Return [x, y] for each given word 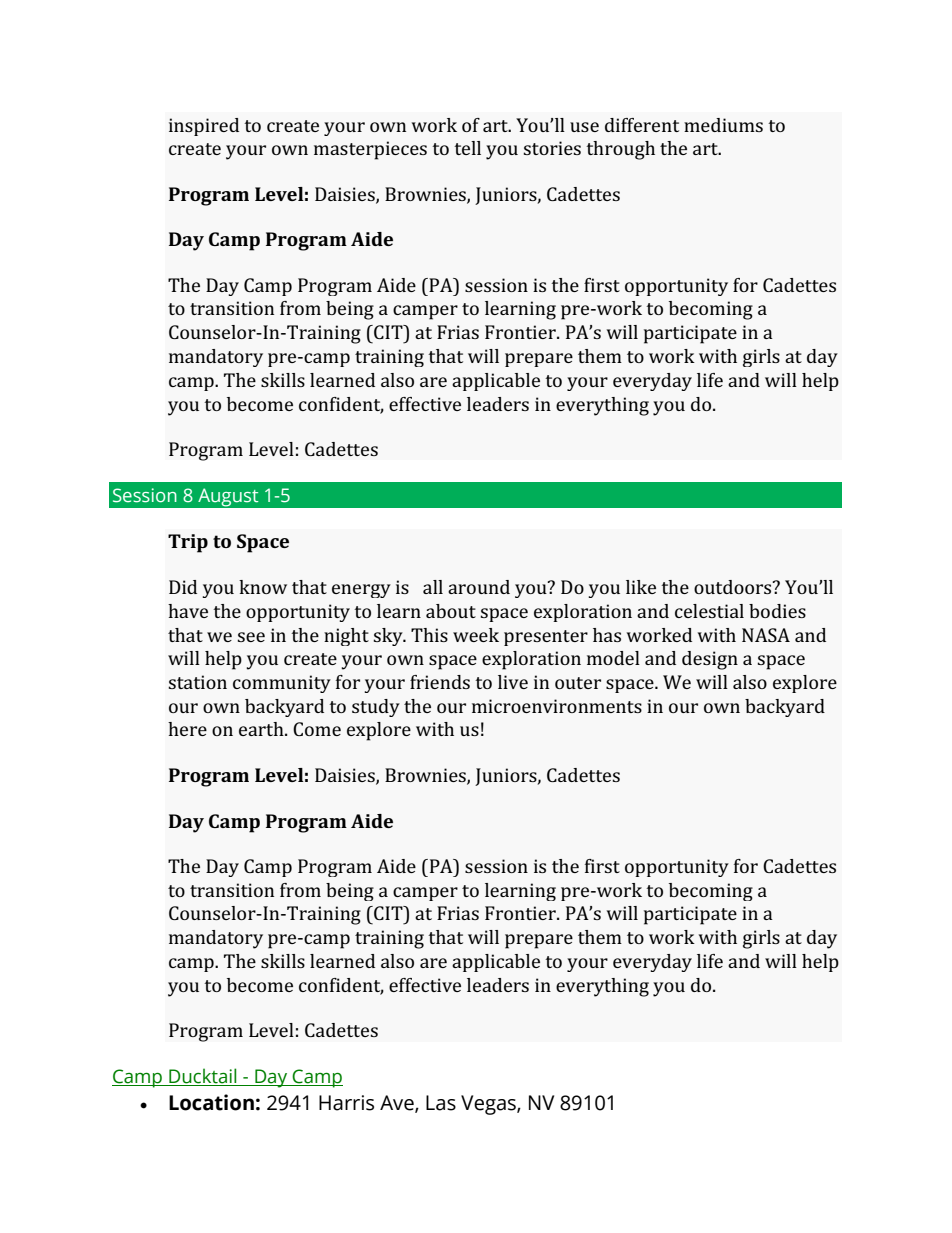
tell [467, 148]
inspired [204, 127]
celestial [709, 611]
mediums [723, 125]
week [476, 635]
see [251, 637]
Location [211, 1102]
